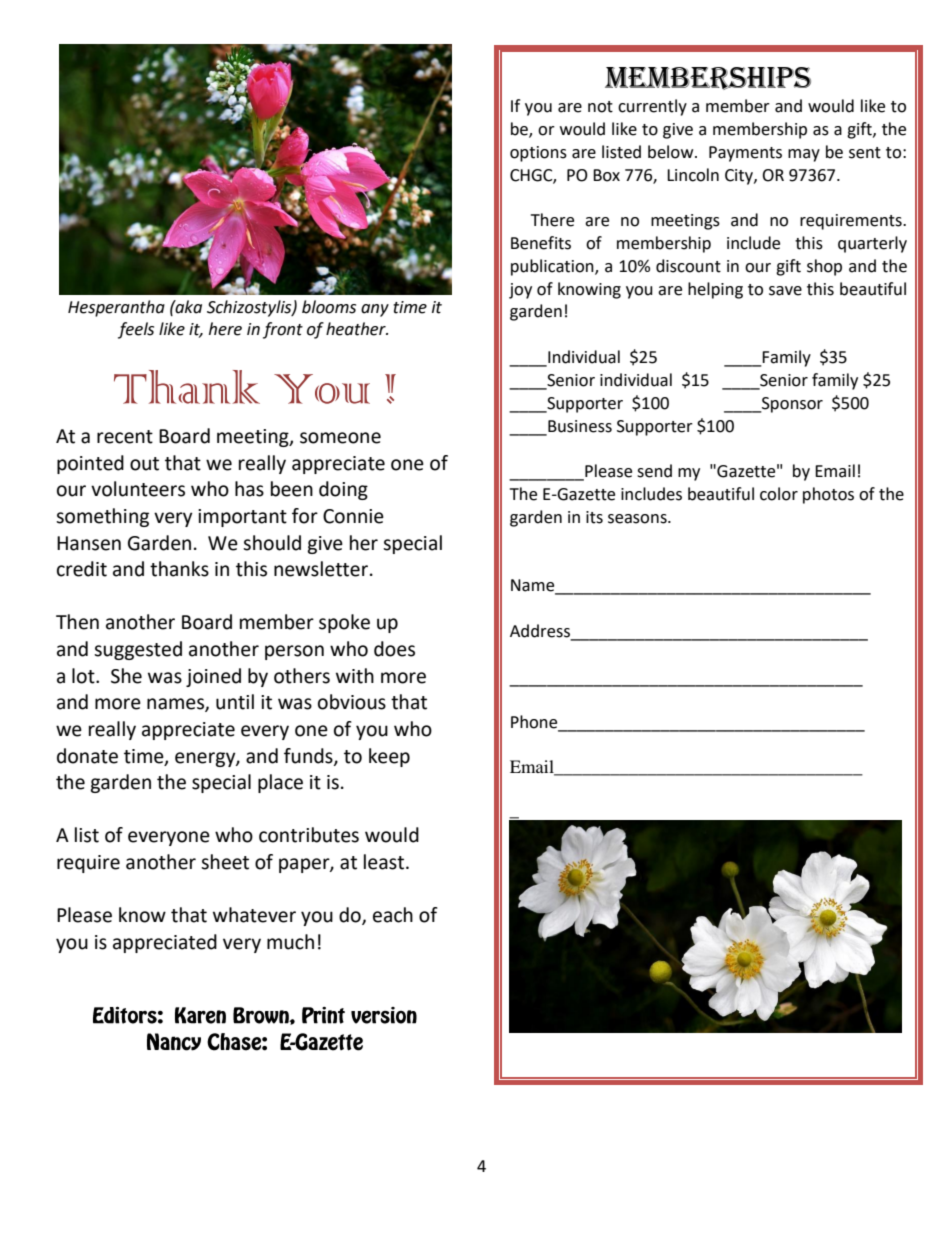  Describe the element at coordinates (384, 862) in the screenshot. I see `least` at that location.
